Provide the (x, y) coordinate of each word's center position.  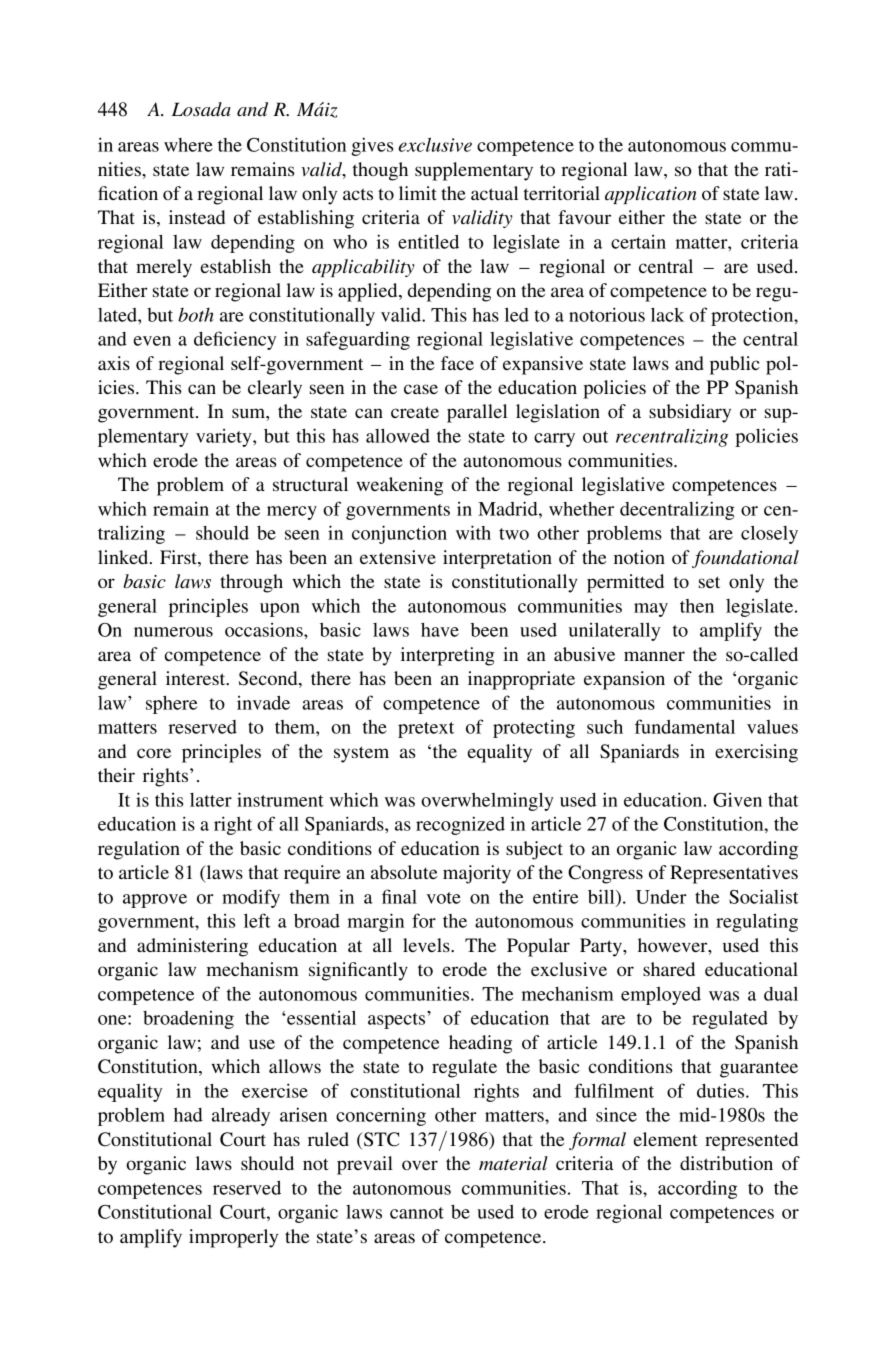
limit (418, 193)
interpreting (448, 656)
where (188, 145)
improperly (233, 1238)
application (650, 195)
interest (197, 678)
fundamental (685, 726)
